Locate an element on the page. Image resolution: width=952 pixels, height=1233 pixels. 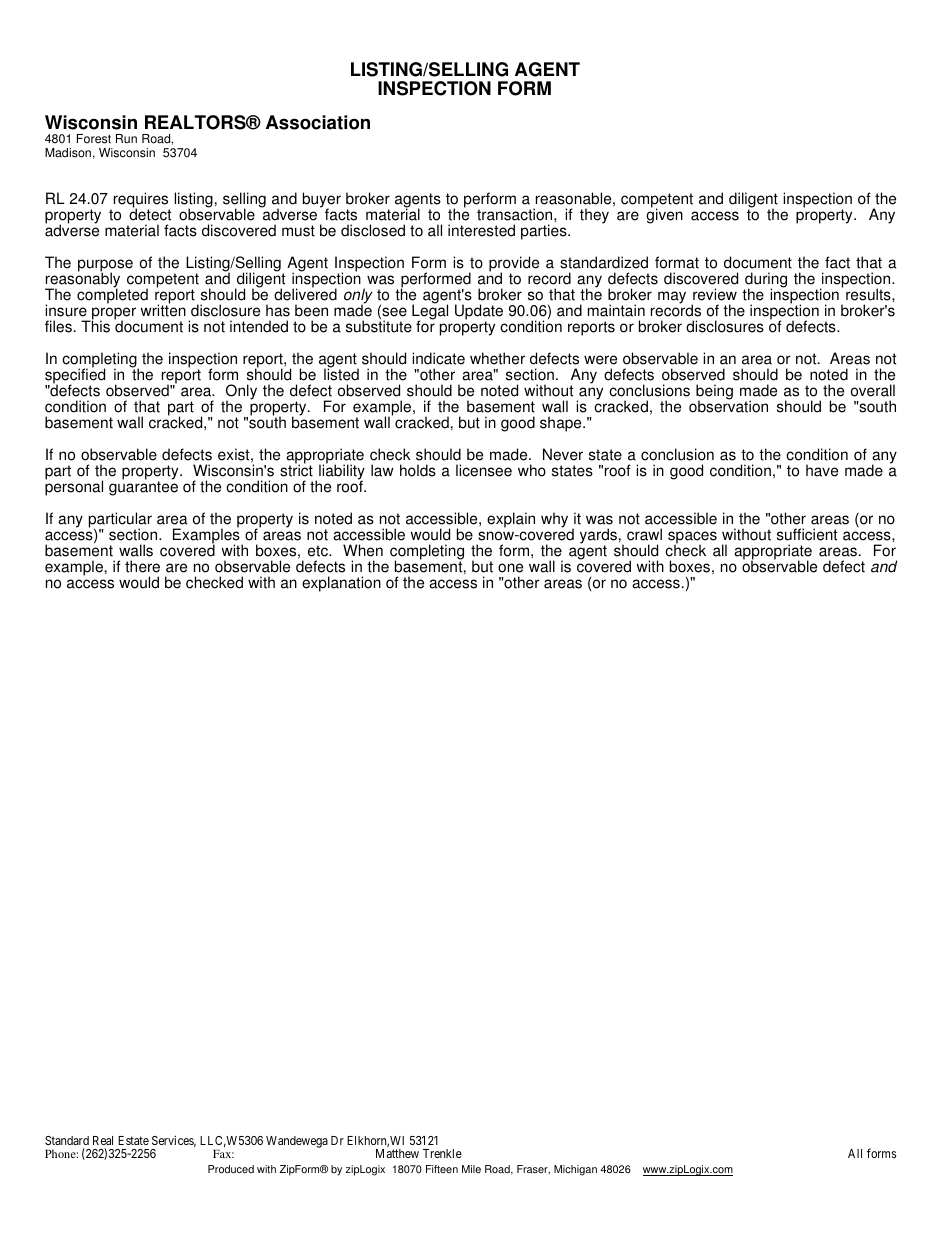
given is located at coordinates (664, 215).
